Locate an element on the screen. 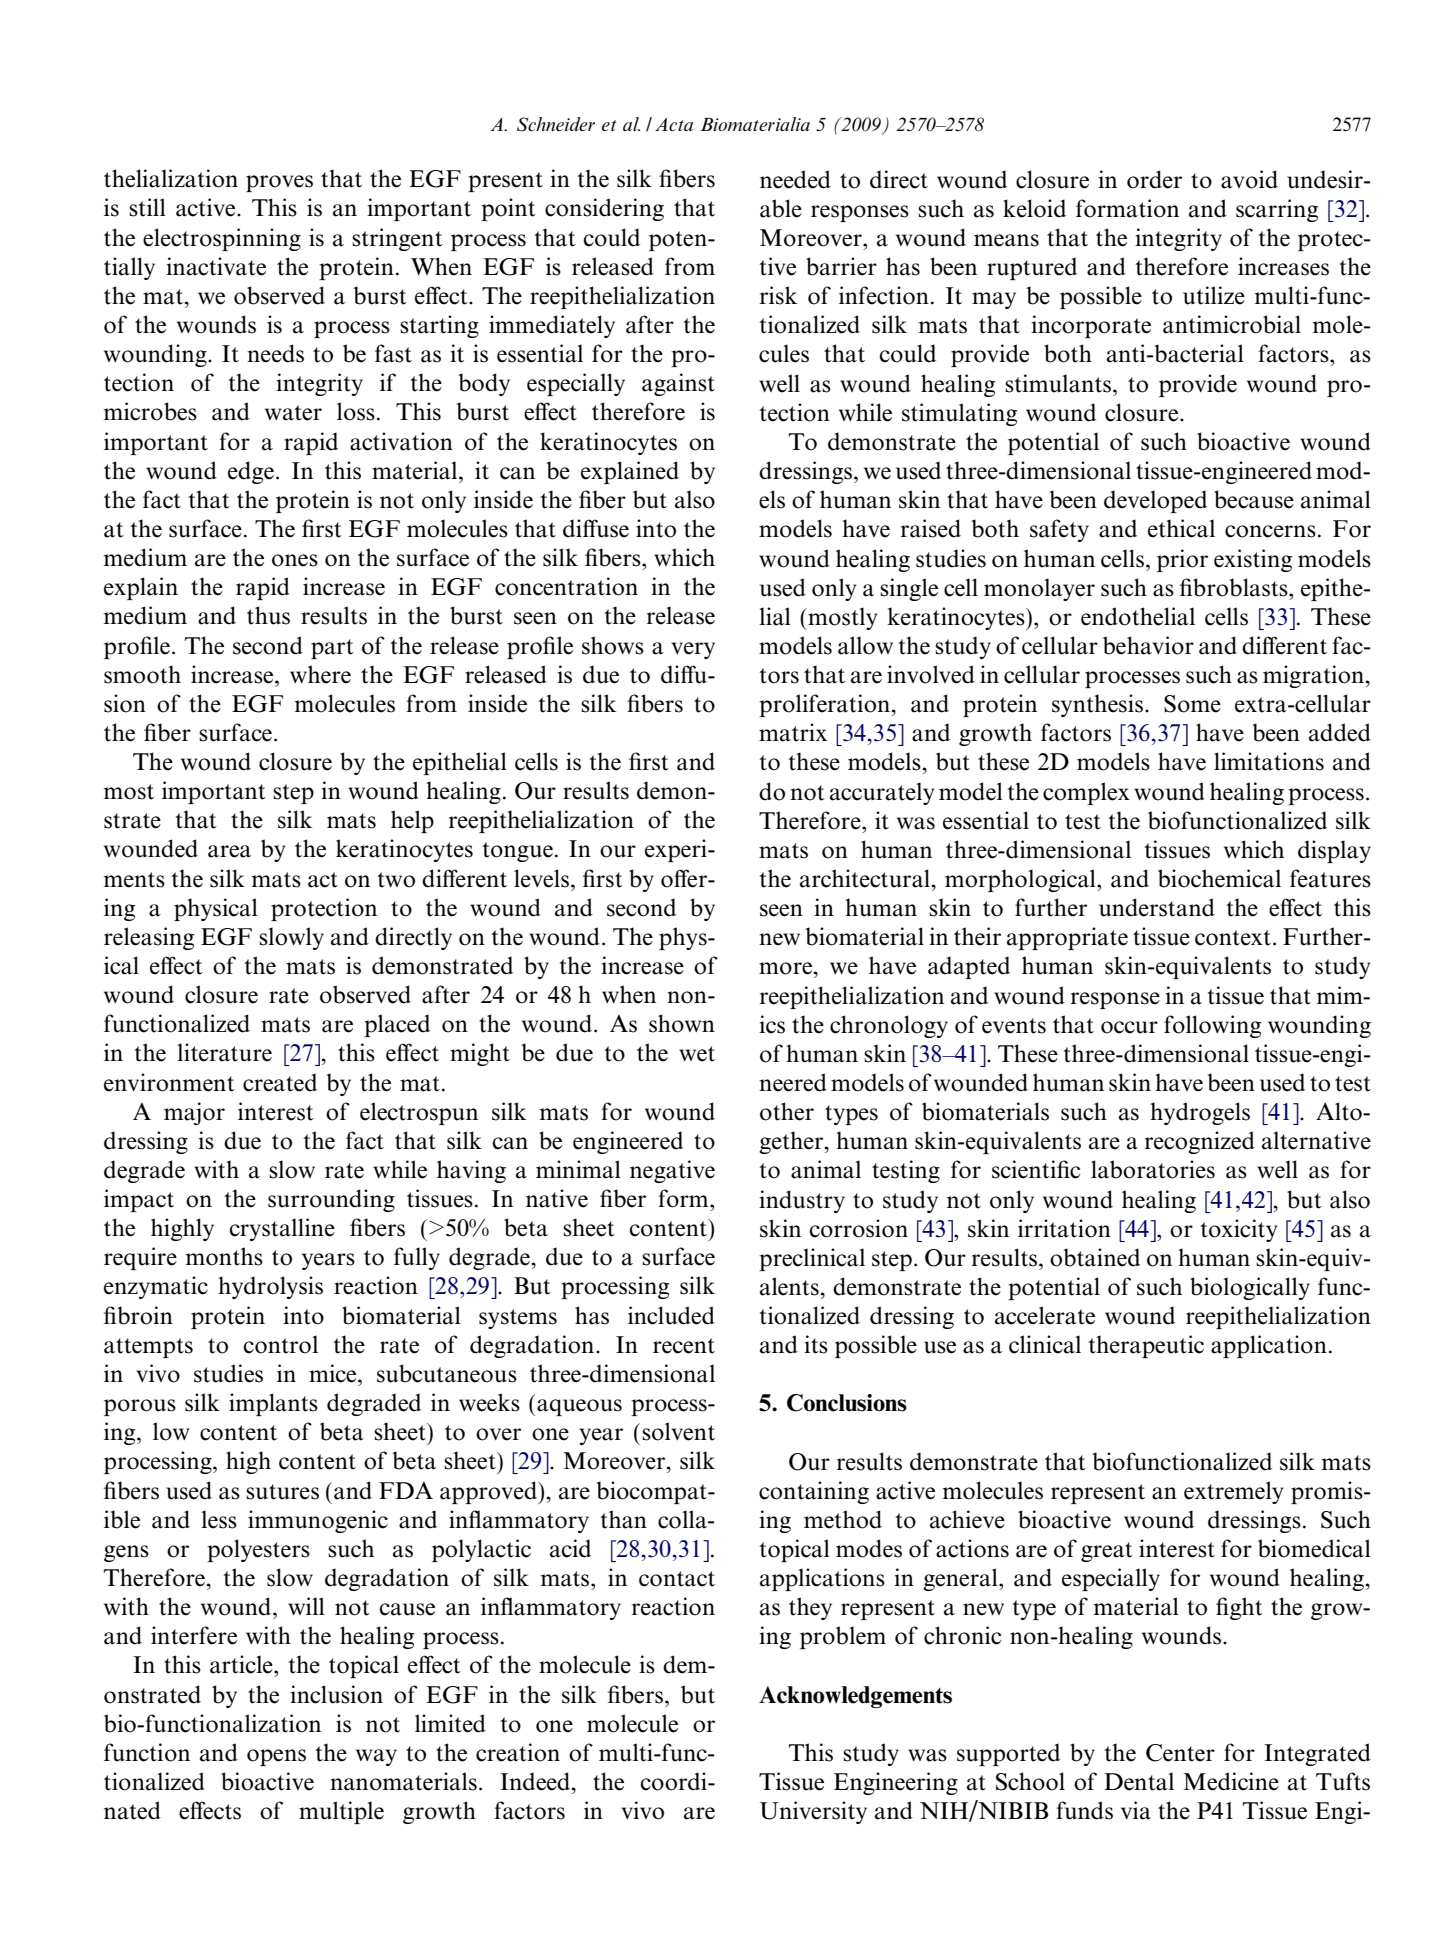  recent is located at coordinates (684, 1346).
